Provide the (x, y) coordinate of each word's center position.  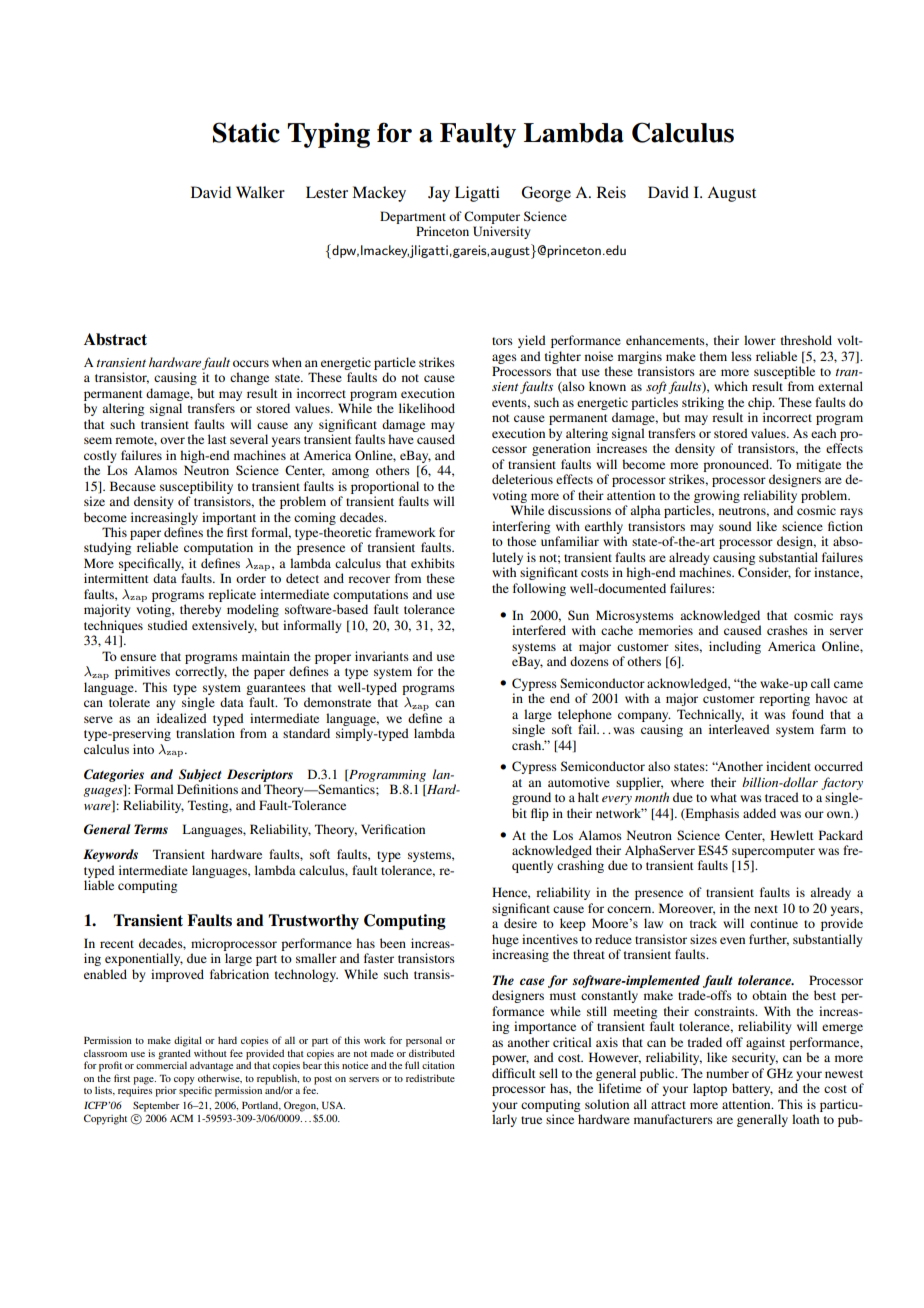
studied (168, 625)
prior (166, 1091)
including (735, 647)
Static (246, 132)
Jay (439, 194)
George (546, 194)
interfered (539, 630)
